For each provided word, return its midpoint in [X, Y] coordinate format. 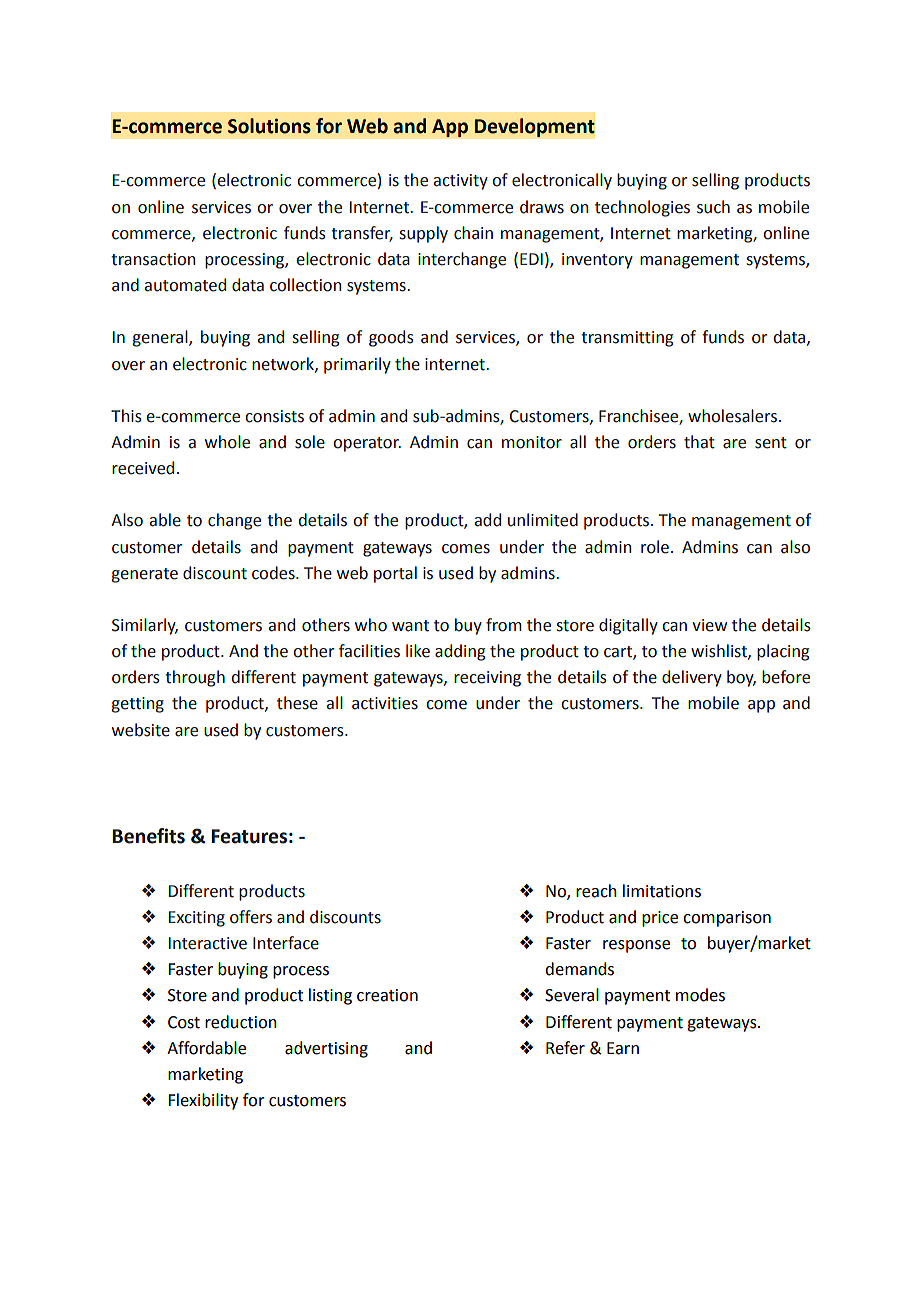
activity [460, 182]
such [713, 207]
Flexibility [203, 1101]
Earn [623, 1048]
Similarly [145, 626]
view [709, 625]
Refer [565, 1048]
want [410, 626]
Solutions [269, 126]
